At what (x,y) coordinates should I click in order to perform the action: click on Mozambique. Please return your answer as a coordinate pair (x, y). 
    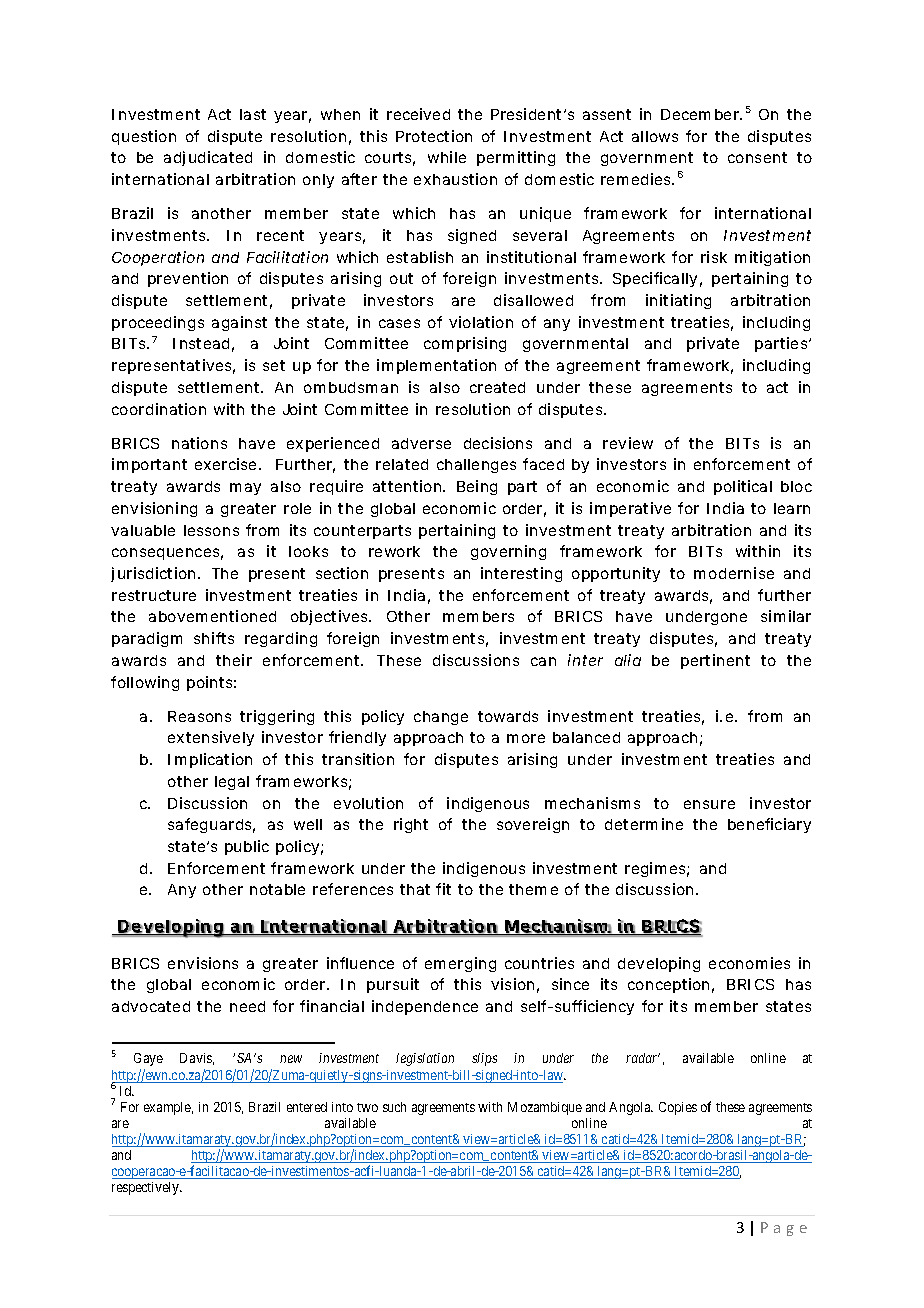
    Looking at the image, I should click on (545, 1108).
